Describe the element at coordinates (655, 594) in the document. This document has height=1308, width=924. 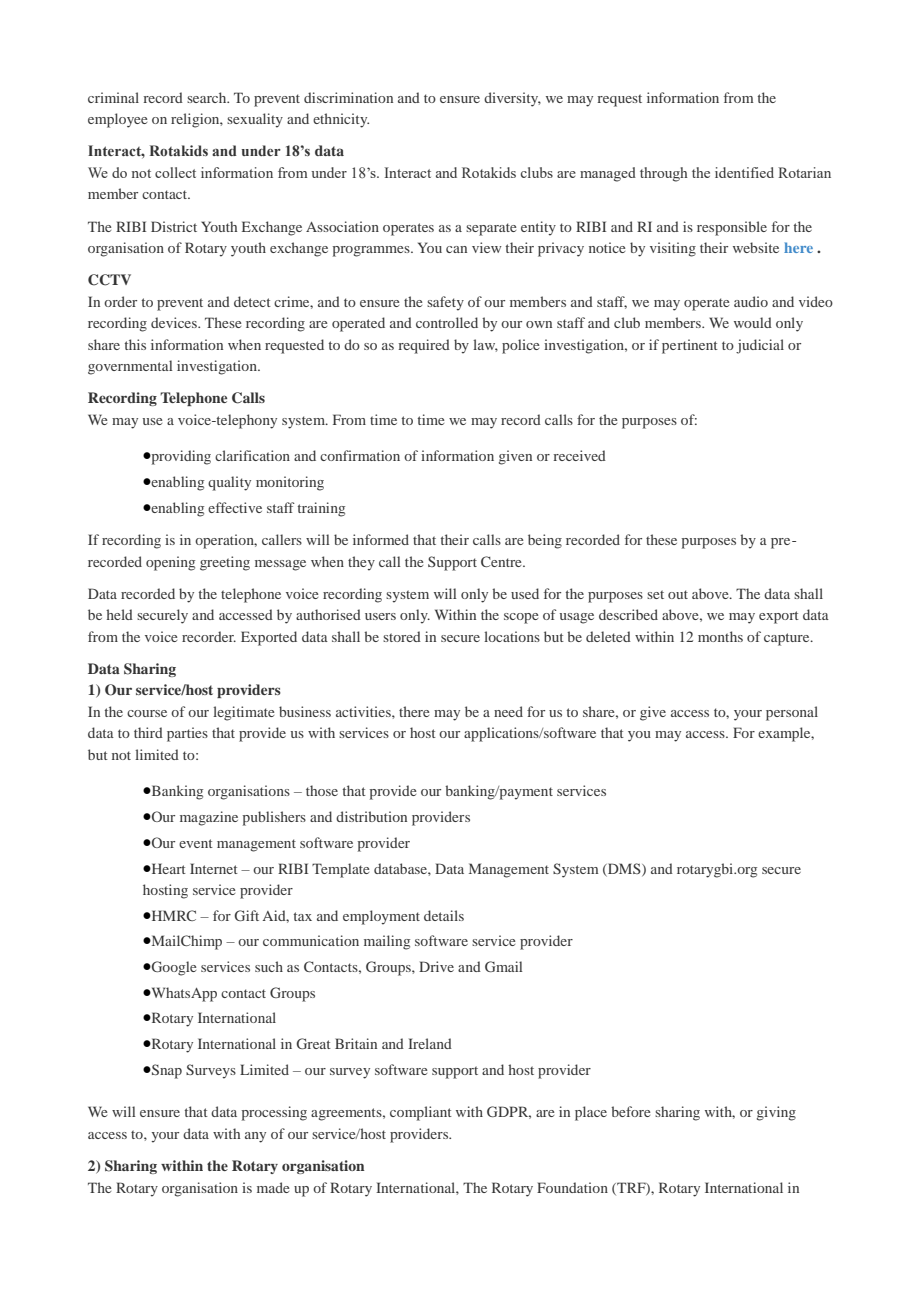
I see `set` at that location.
